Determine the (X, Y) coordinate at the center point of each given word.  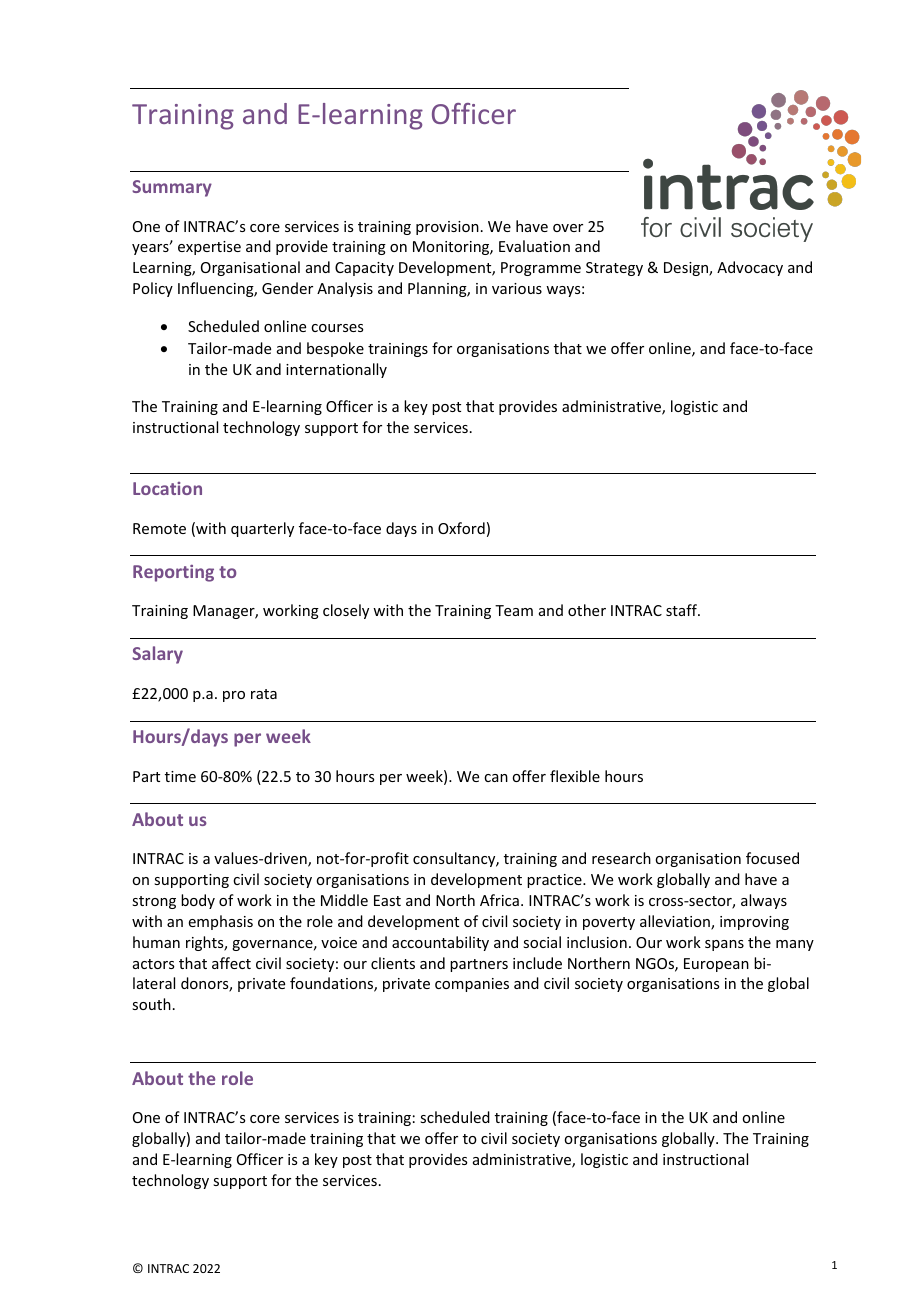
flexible (575, 776)
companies (472, 985)
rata (264, 694)
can (496, 778)
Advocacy (750, 268)
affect (231, 963)
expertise (209, 248)
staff (682, 610)
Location (167, 488)
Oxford (461, 528)
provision (447, 228)
